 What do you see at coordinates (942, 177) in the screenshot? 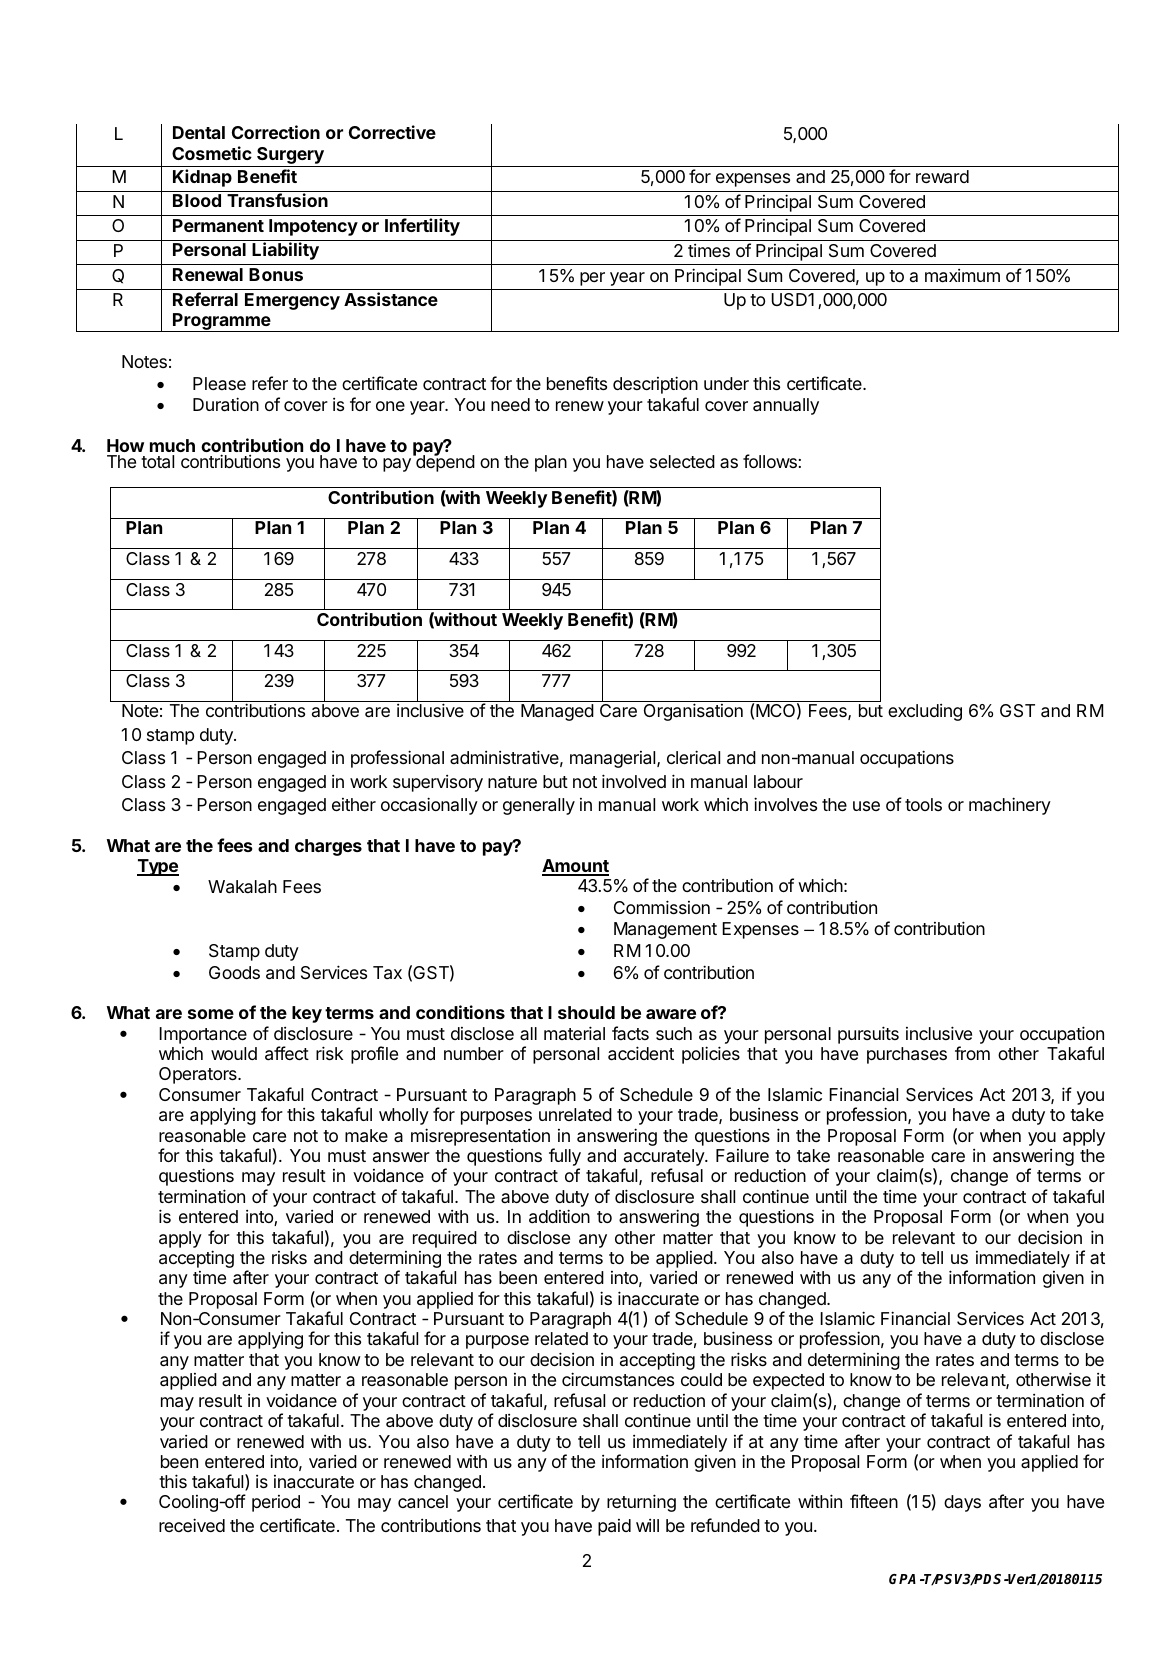
I see `reward` at bounding box center [942, 177].
